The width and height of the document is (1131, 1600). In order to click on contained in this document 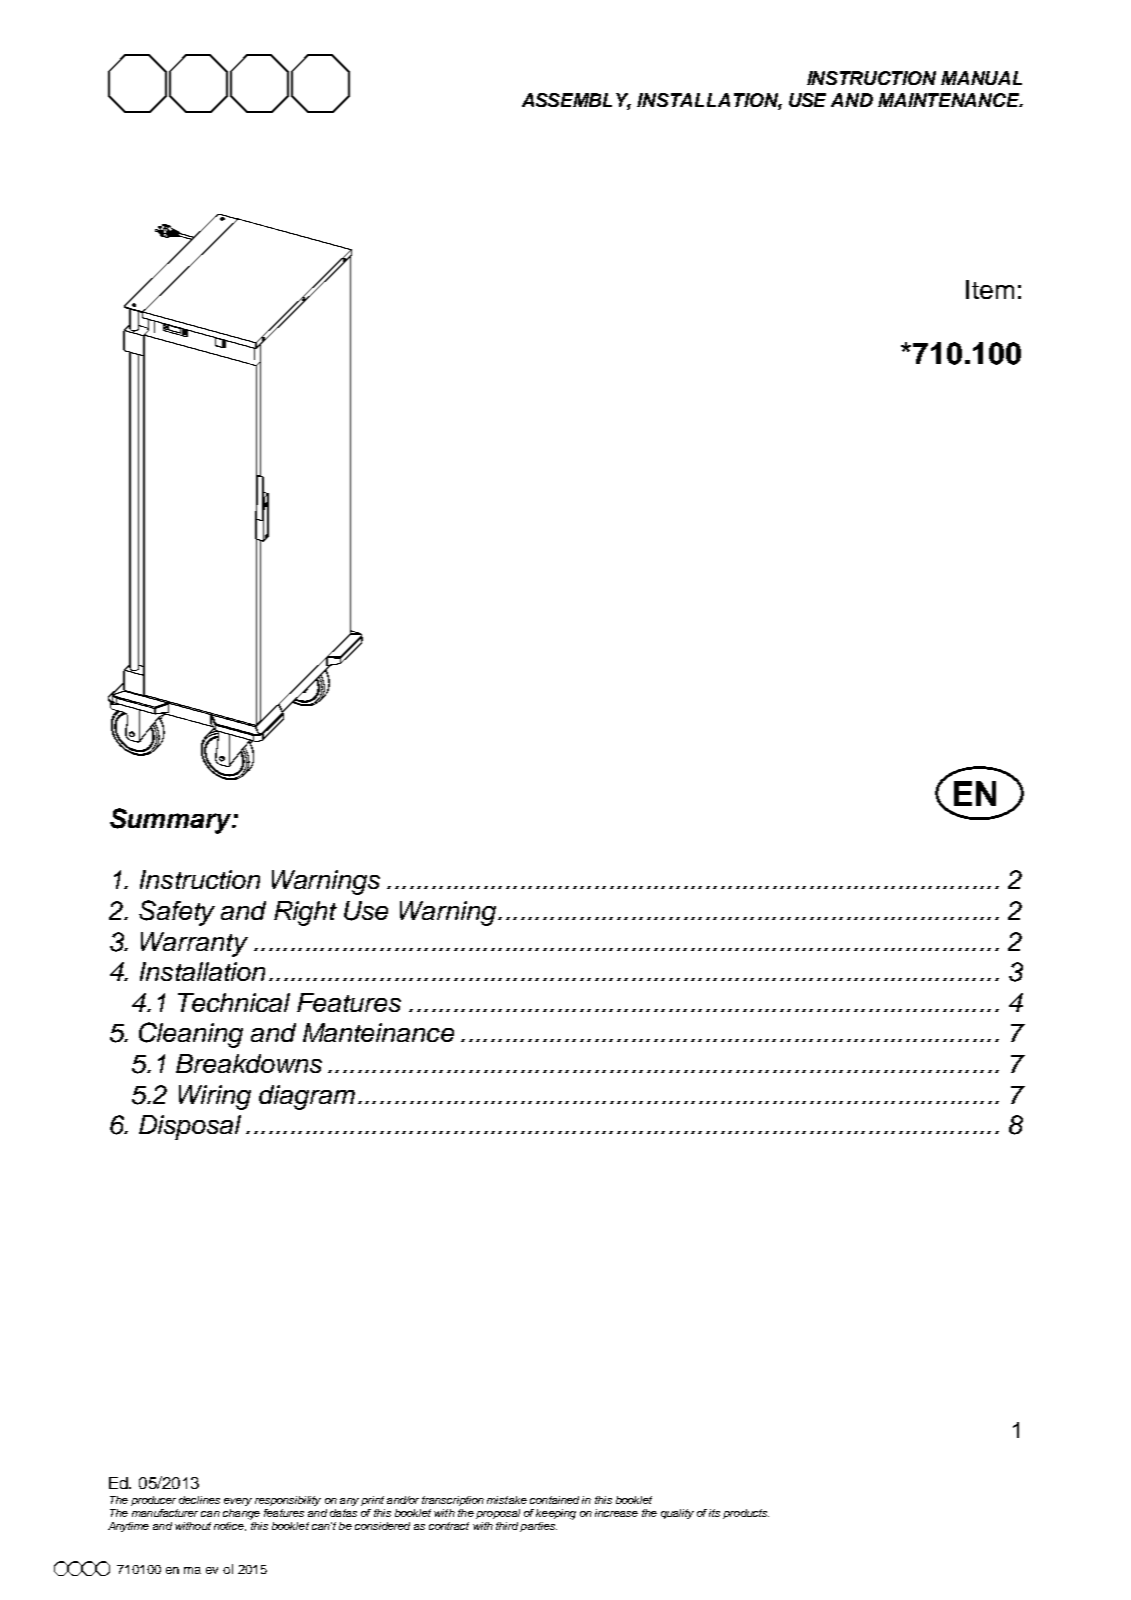, I will do `click(554, 1500)`.
